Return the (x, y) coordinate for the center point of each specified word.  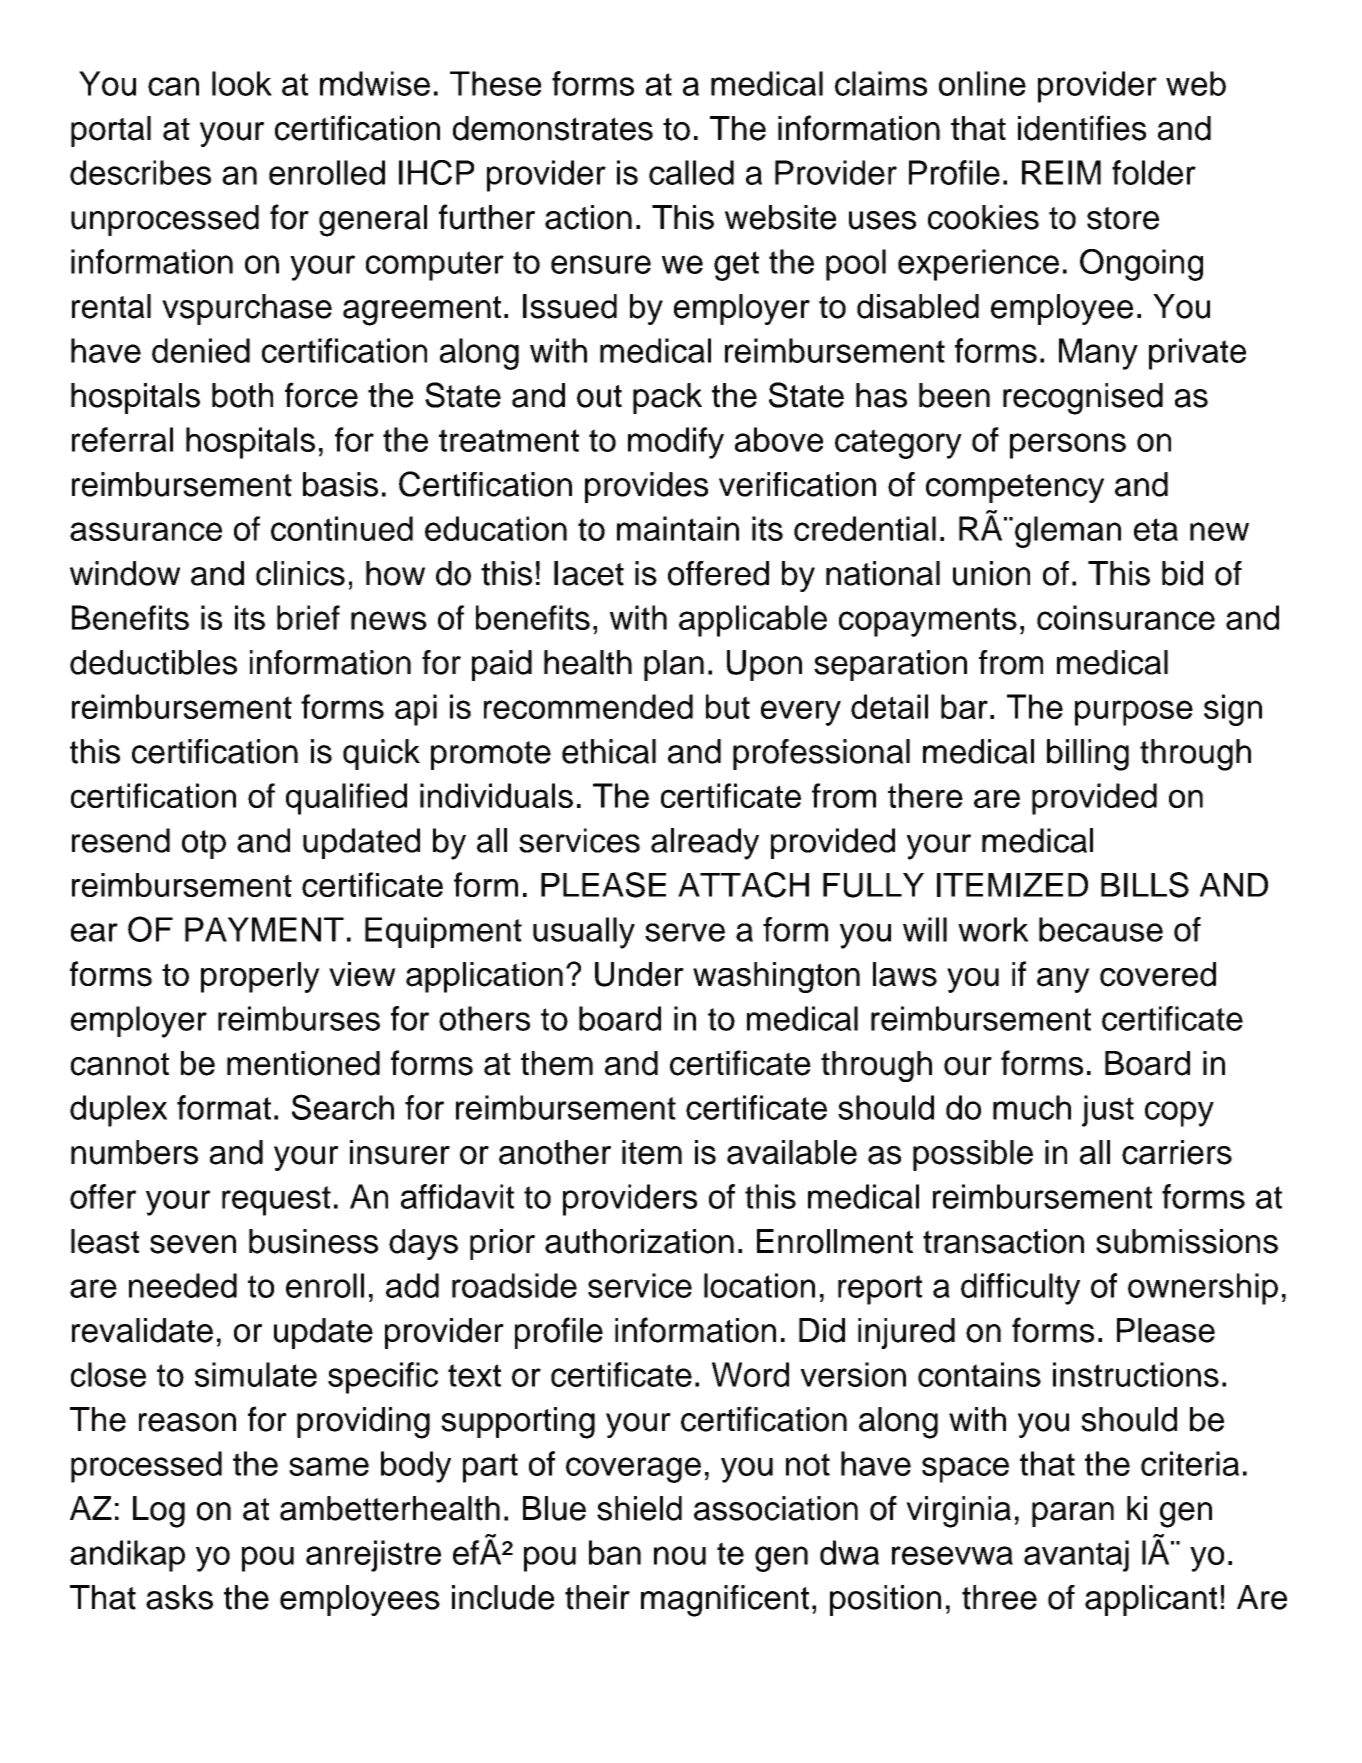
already (705, 844)
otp (204, 844)
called (691, 172)
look (242, 83)
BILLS (1145, 885)
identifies (1082, 128)
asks (179, 1597)
